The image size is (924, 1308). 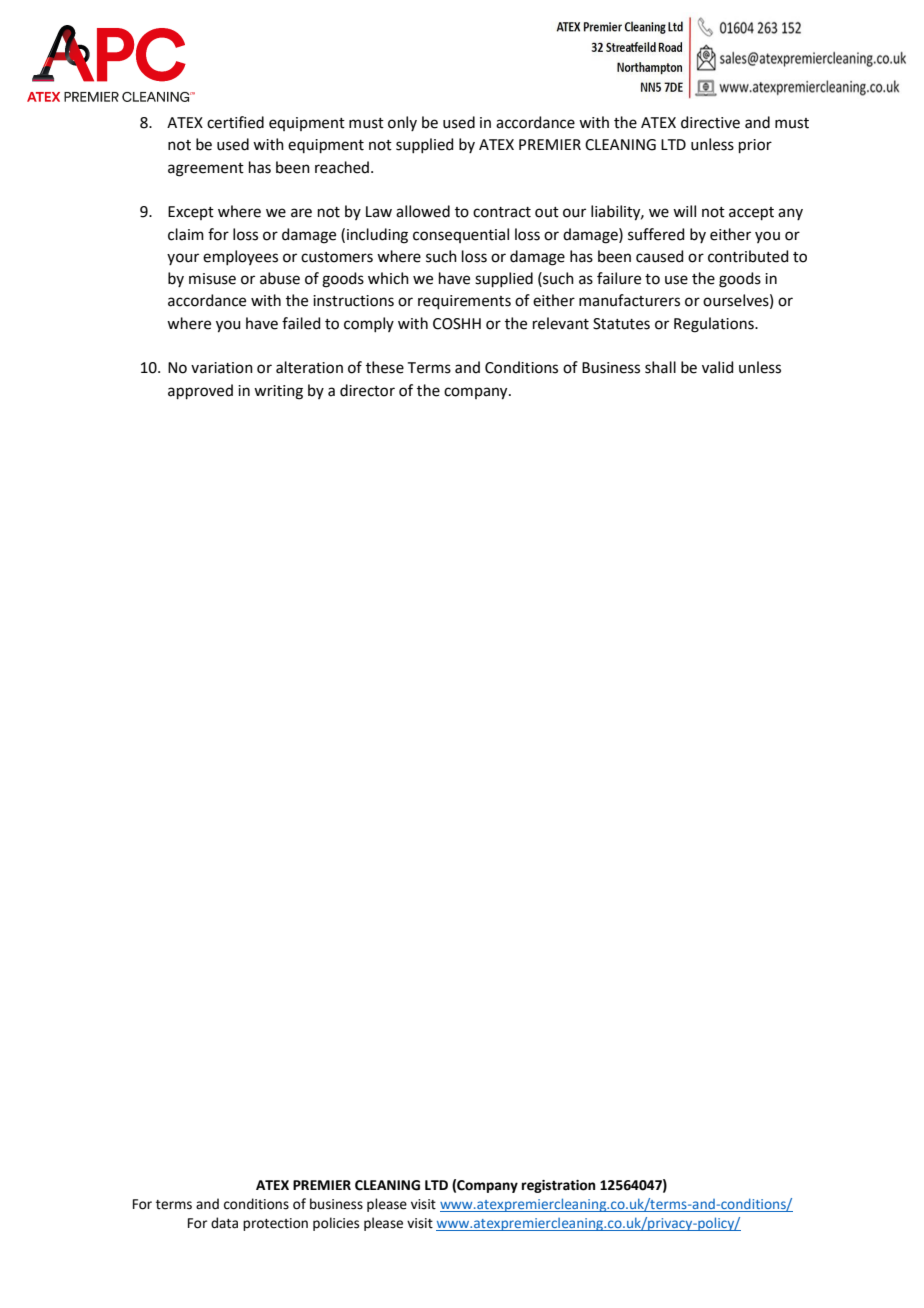 What do you see at coordinates (235, 122) in the document?
I see `certified` at bounding box center [235, 122].
